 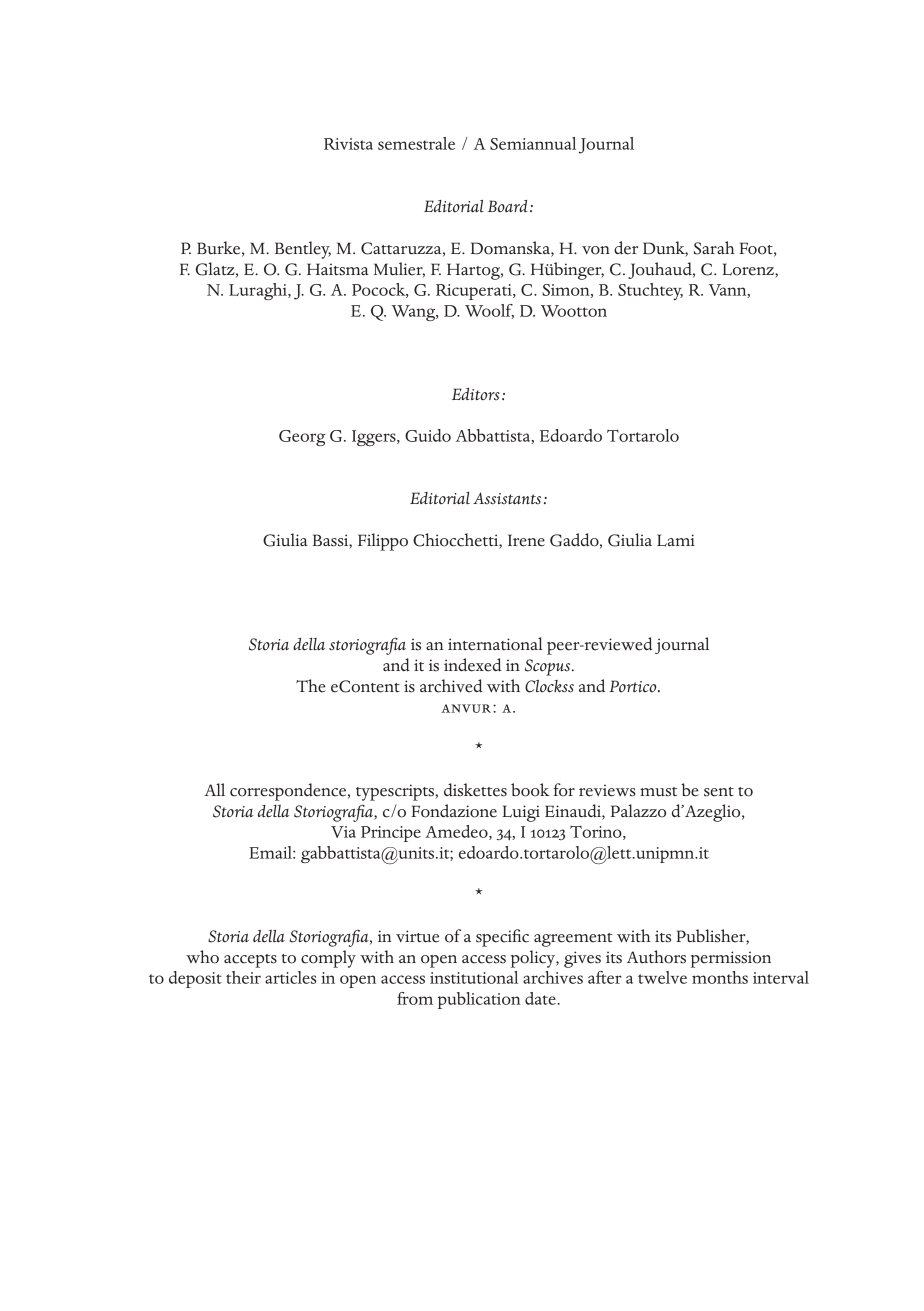 I want to click on Irene, so click(x=526, y=540).
